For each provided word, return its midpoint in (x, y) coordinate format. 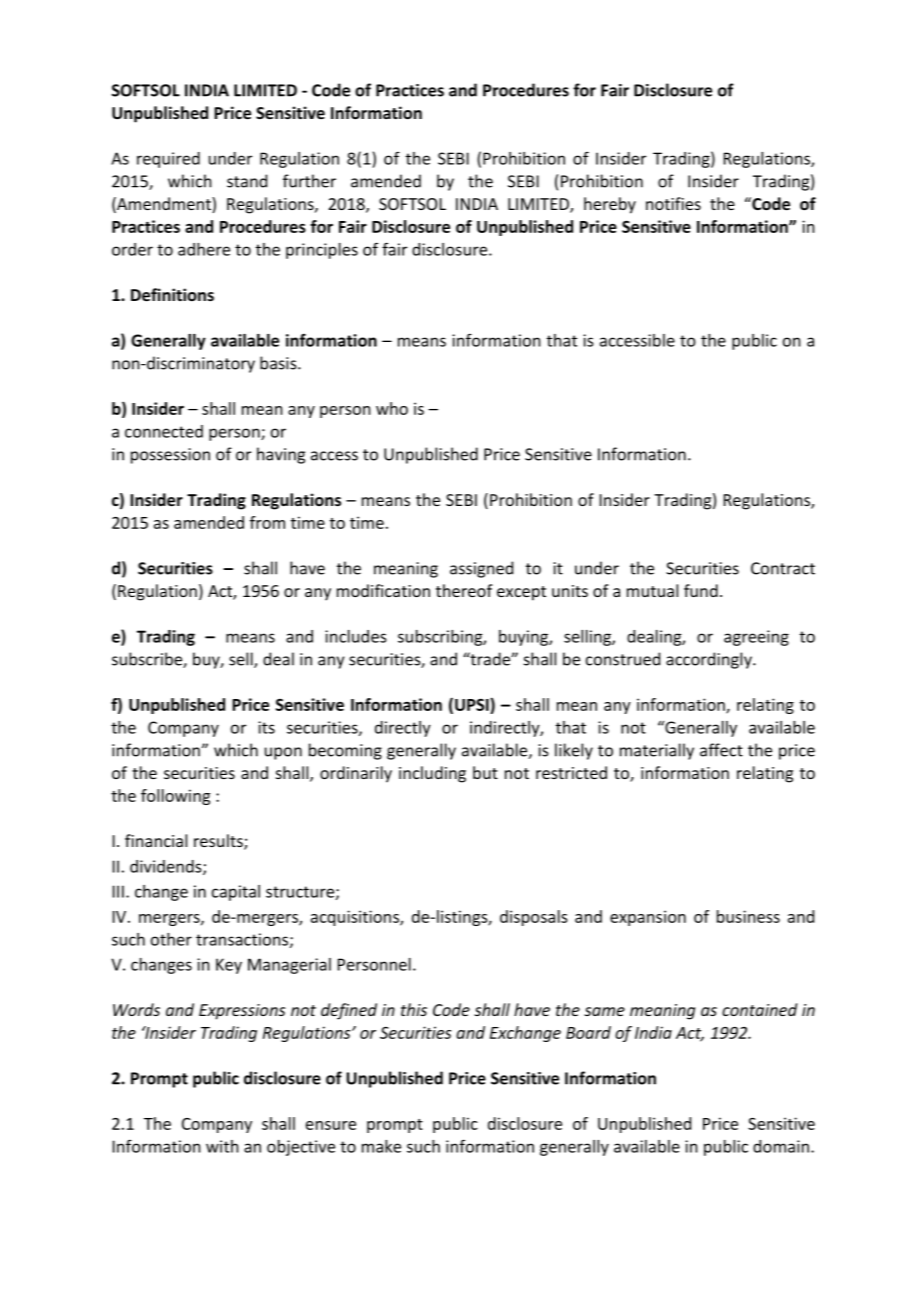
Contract (783, 568)
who (392, 408)
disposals (534, 918)
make (381, 1146)
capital (236, 893)
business (748, 916)
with (222, 1146)
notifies (673, 203)
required (168, 160)
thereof (464, 590)
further (309, 181)
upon (283, 753)
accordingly (710, 660)
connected (164, 431)
